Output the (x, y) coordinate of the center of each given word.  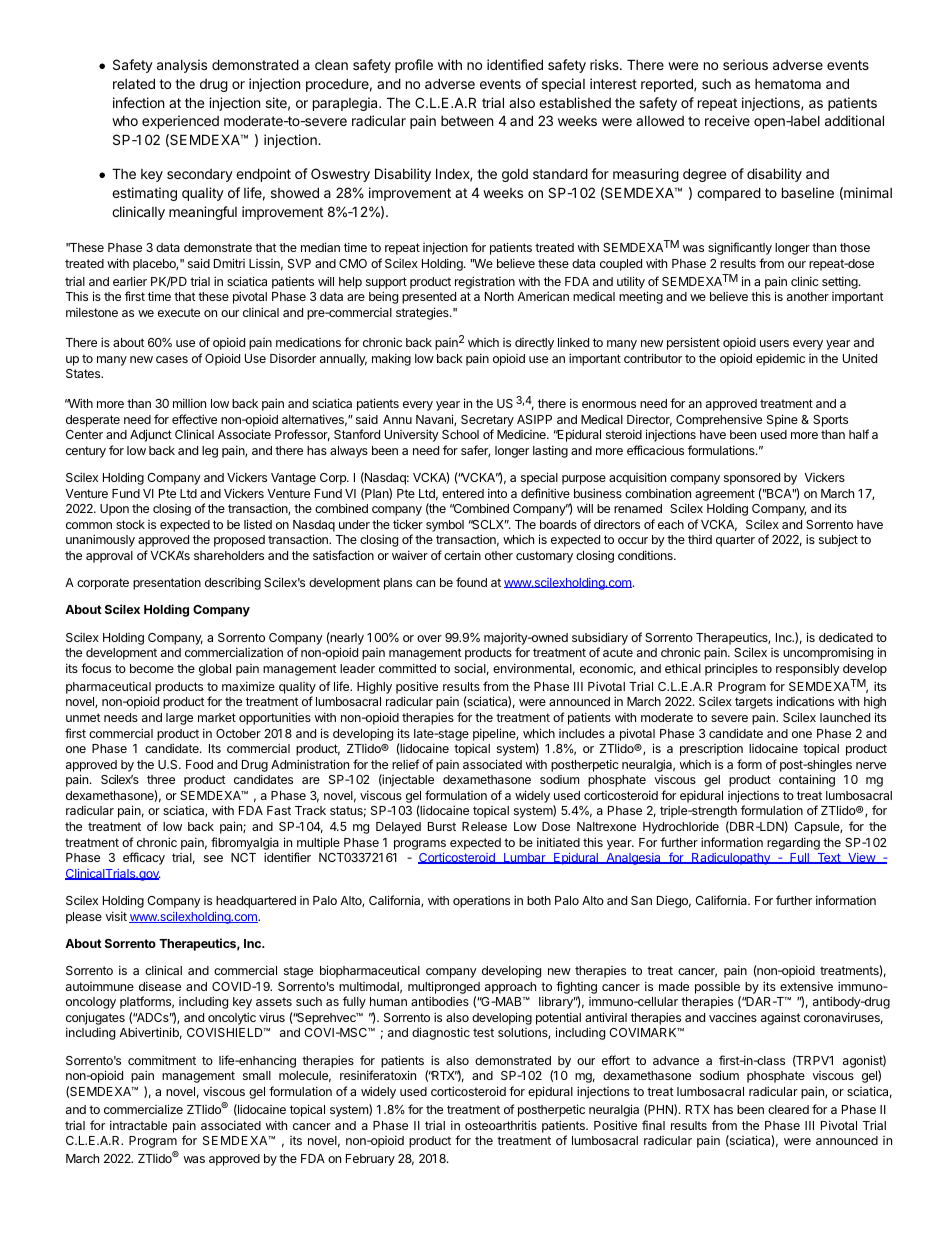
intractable (138, 1125)
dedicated (846, 637)
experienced (180, 122)
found (471, 582)
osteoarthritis (501, 1125)
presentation (167, 583)
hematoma (788, 84)
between (467, 121)
